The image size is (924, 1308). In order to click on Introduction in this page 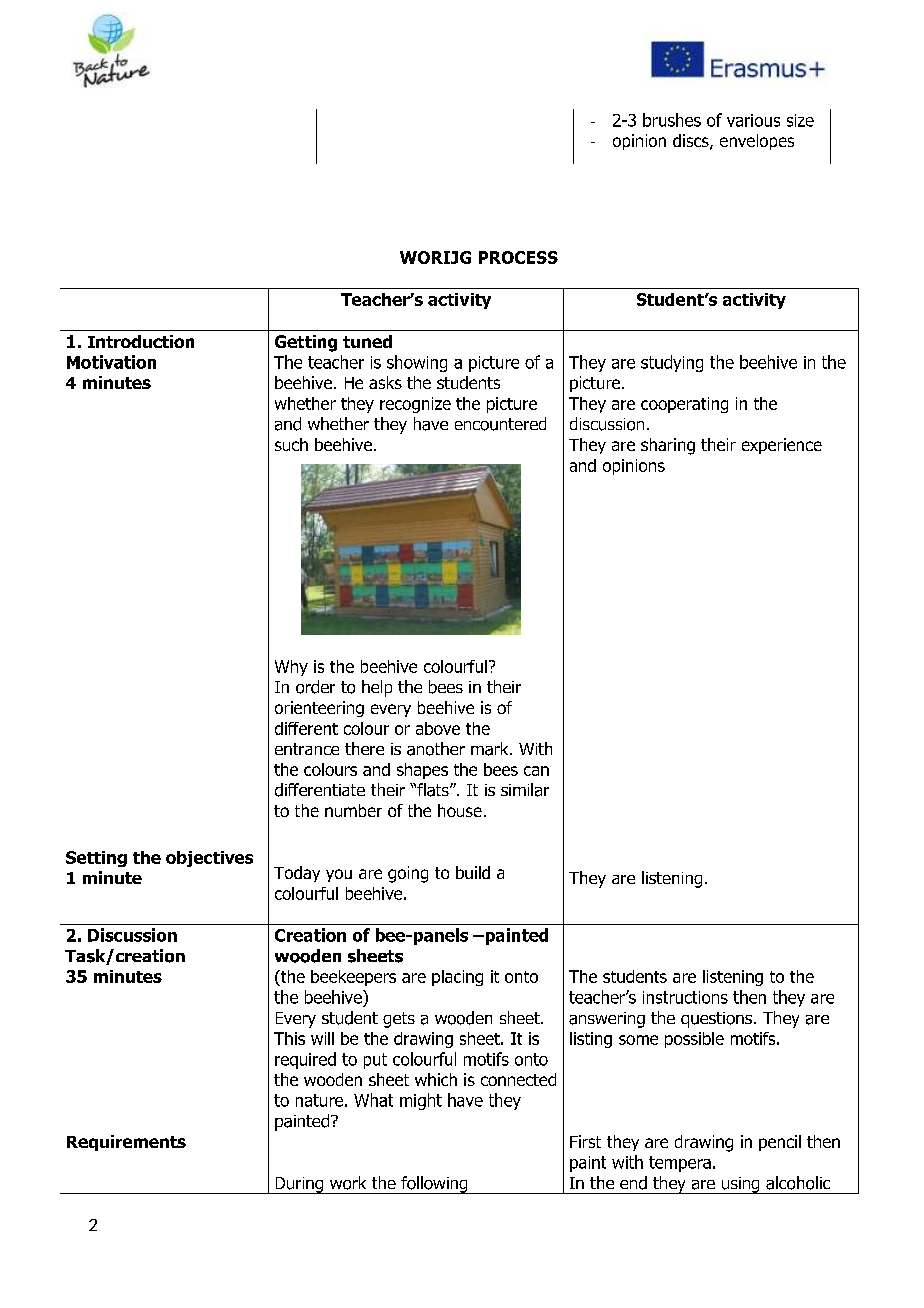, I will do `click(141, 341)`.
